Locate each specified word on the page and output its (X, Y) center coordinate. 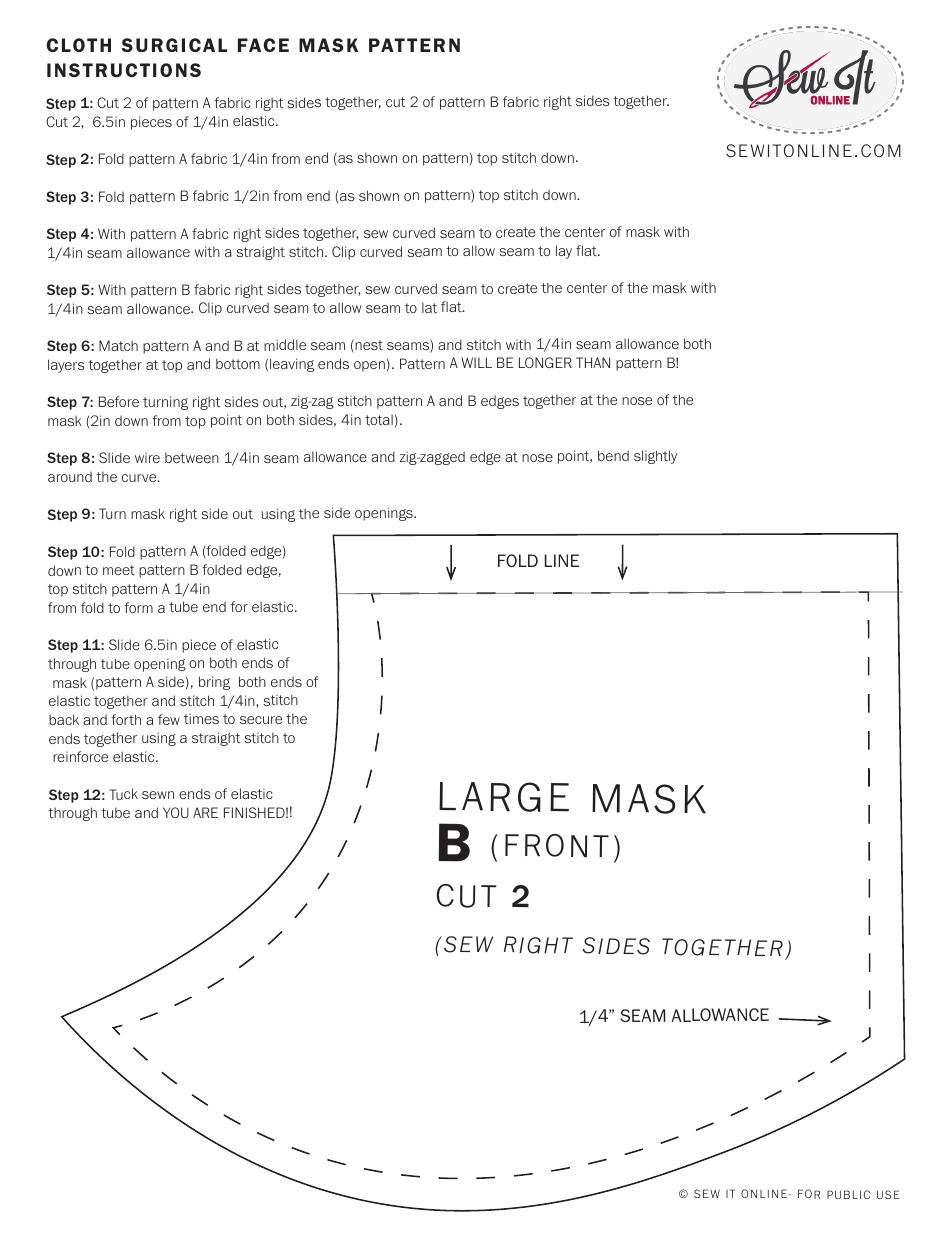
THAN (593, 362)
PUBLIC (848, 1194)
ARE (205, 812)
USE (888, 1194)
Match (118, 345)
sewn (158, 795)
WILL (476, 362)
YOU (176, 812)
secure (261, 720)
